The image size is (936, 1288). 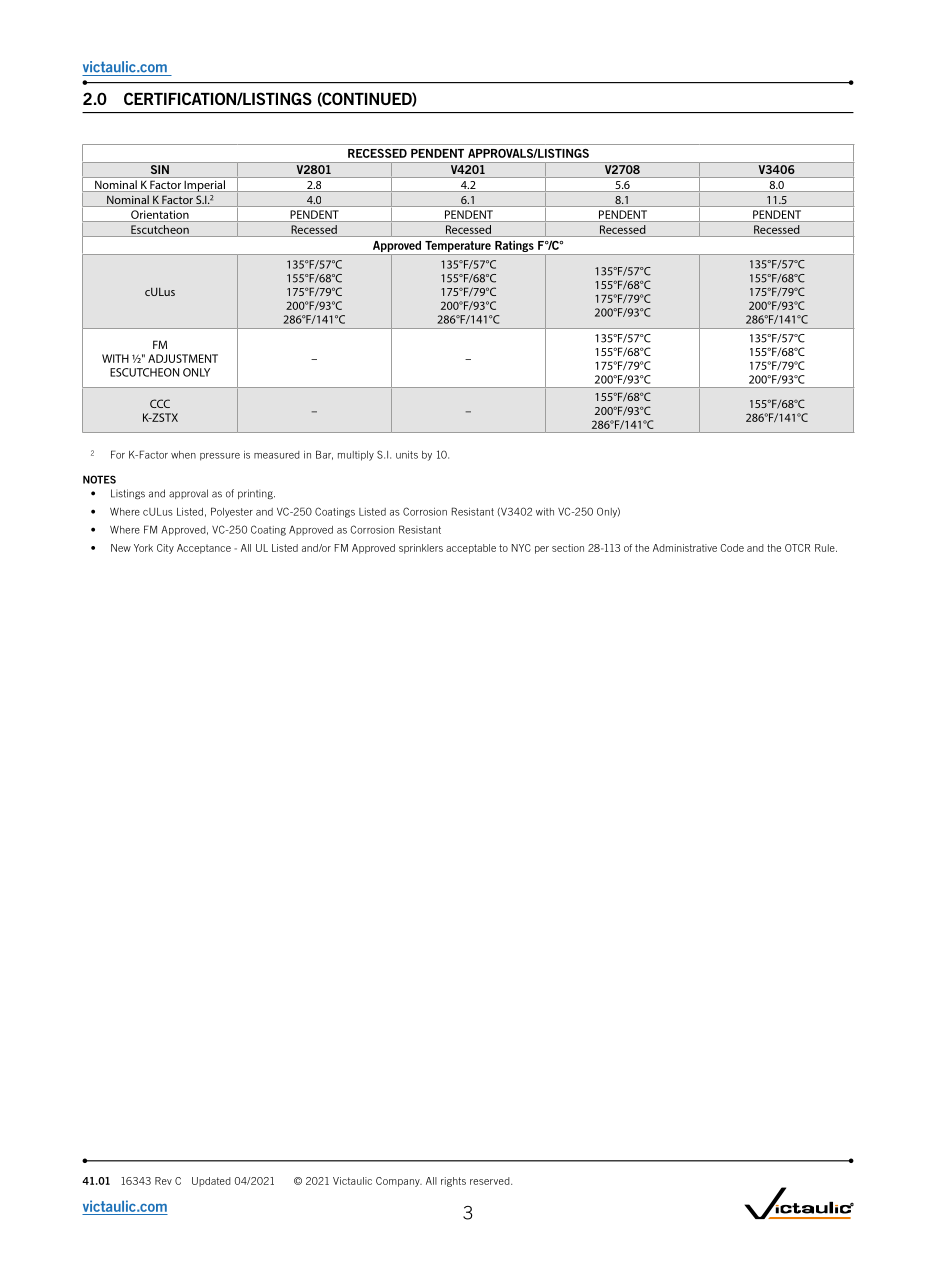 I want to click on Company, so click(x=399, y=1182).
